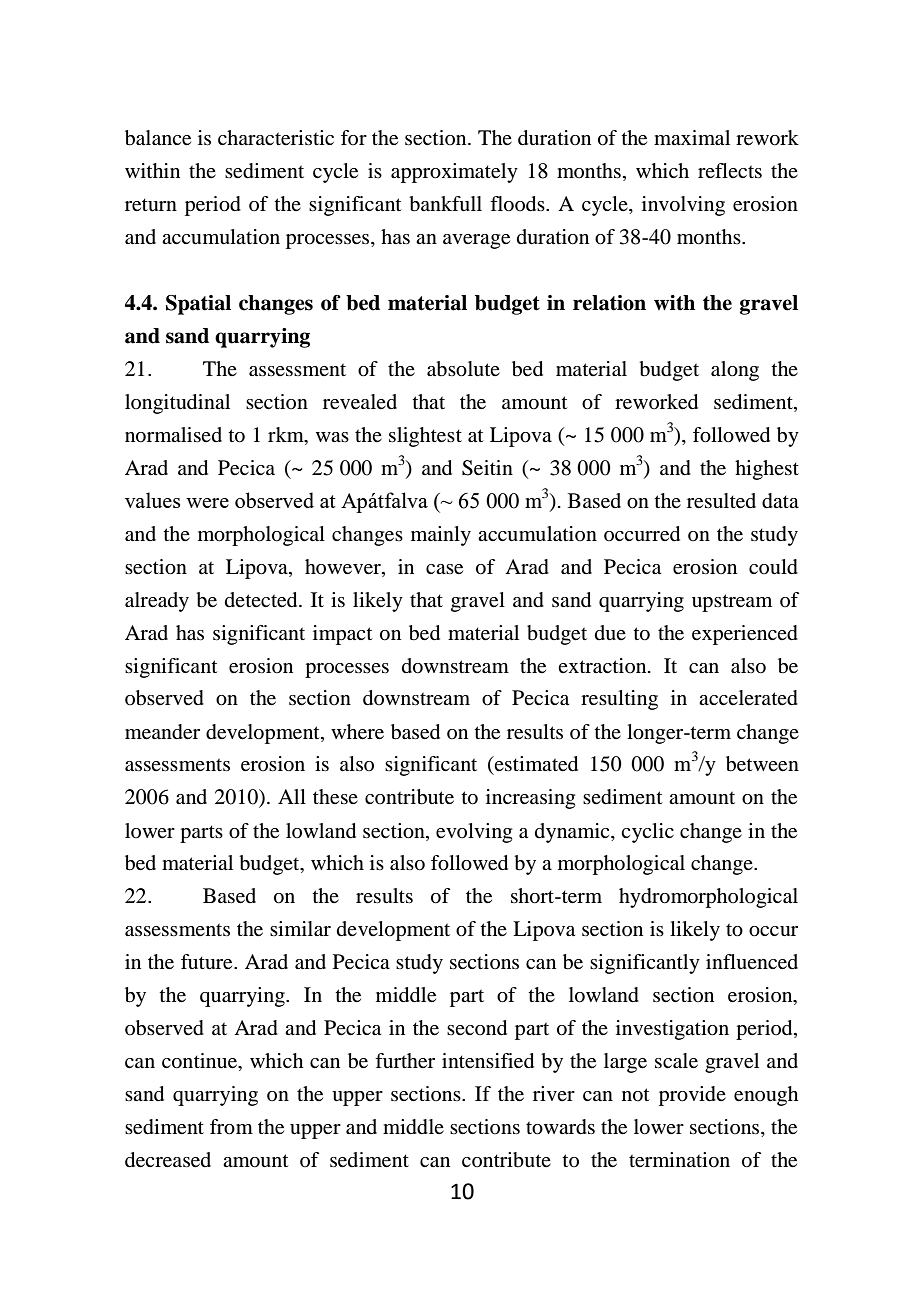 The image size is (924, 1313). Describe the element at coordinates (745, 635) in the page. I see `experienced` at that location.
